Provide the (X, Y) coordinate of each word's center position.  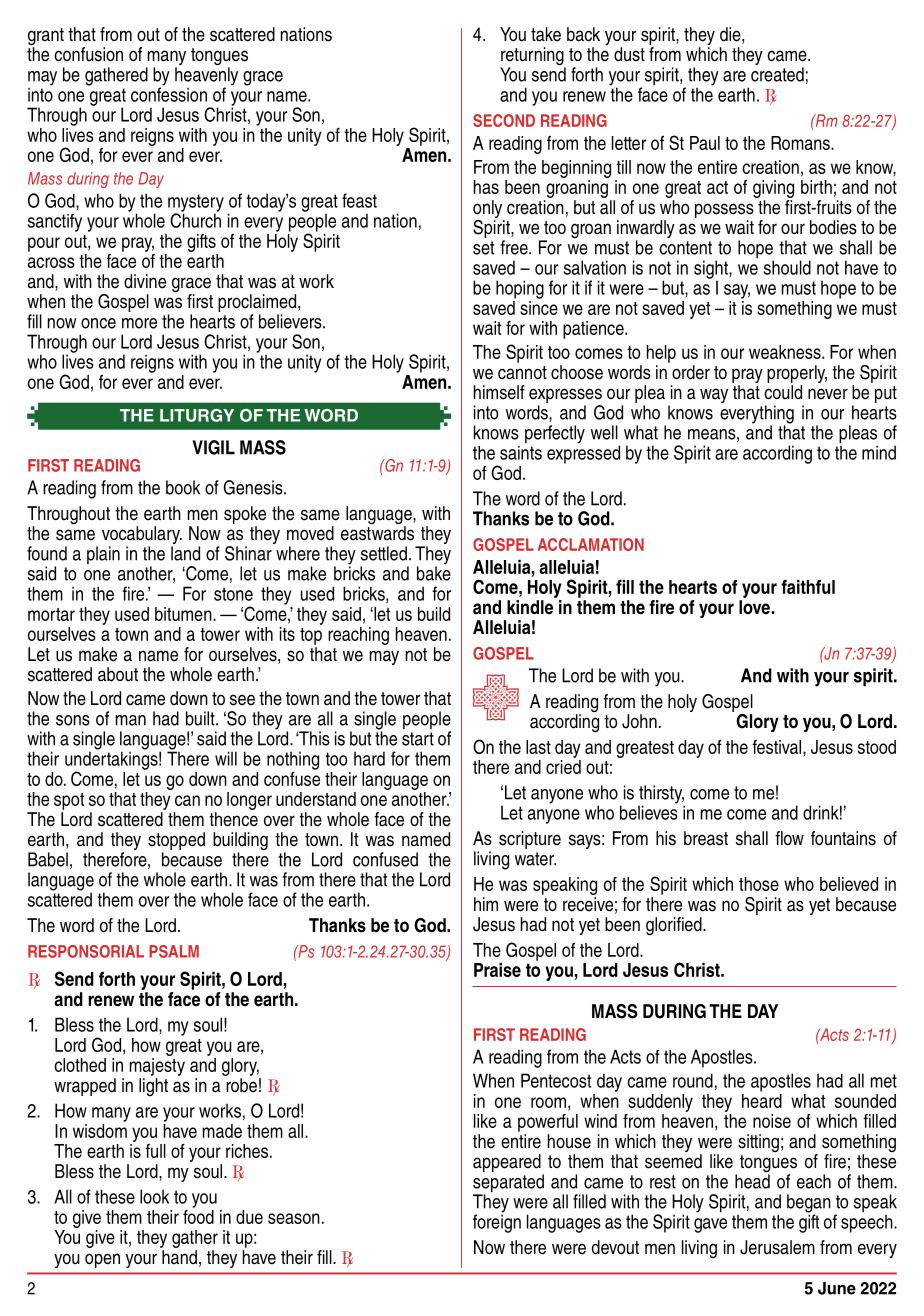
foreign (497, 1222)
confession (169, 93)
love (755, 607)
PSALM (174, 951)
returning (533, 57)
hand (179, 1257)
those (759, 884)
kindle (530, 607)
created (777, 74)
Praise (497, 970)
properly (797, 374)
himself (499, 392)
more (139, 323)
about (118, 674)
